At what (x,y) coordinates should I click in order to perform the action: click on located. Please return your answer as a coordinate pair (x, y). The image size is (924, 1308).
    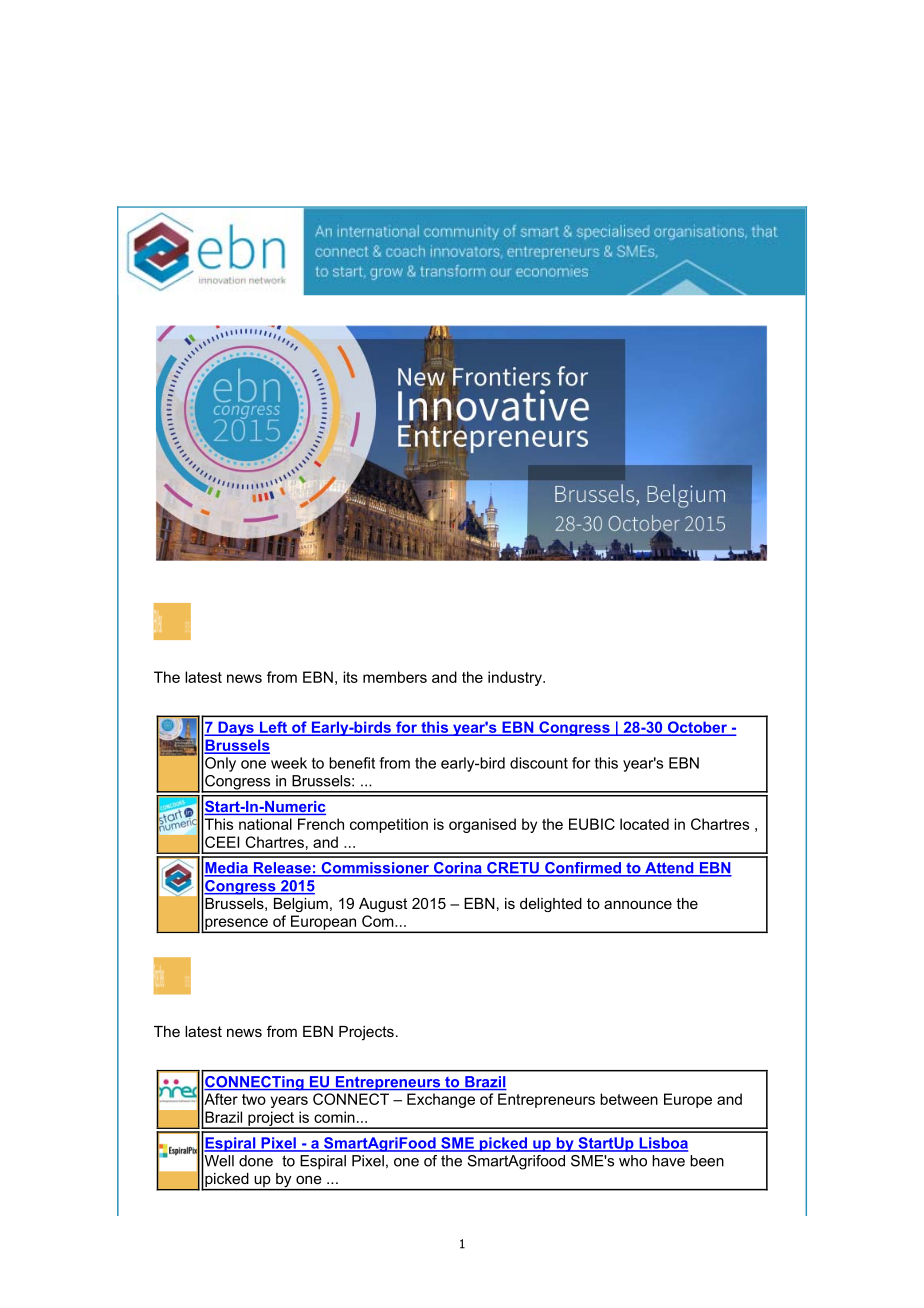
    Looking at the image, I should click on (644, 824).
